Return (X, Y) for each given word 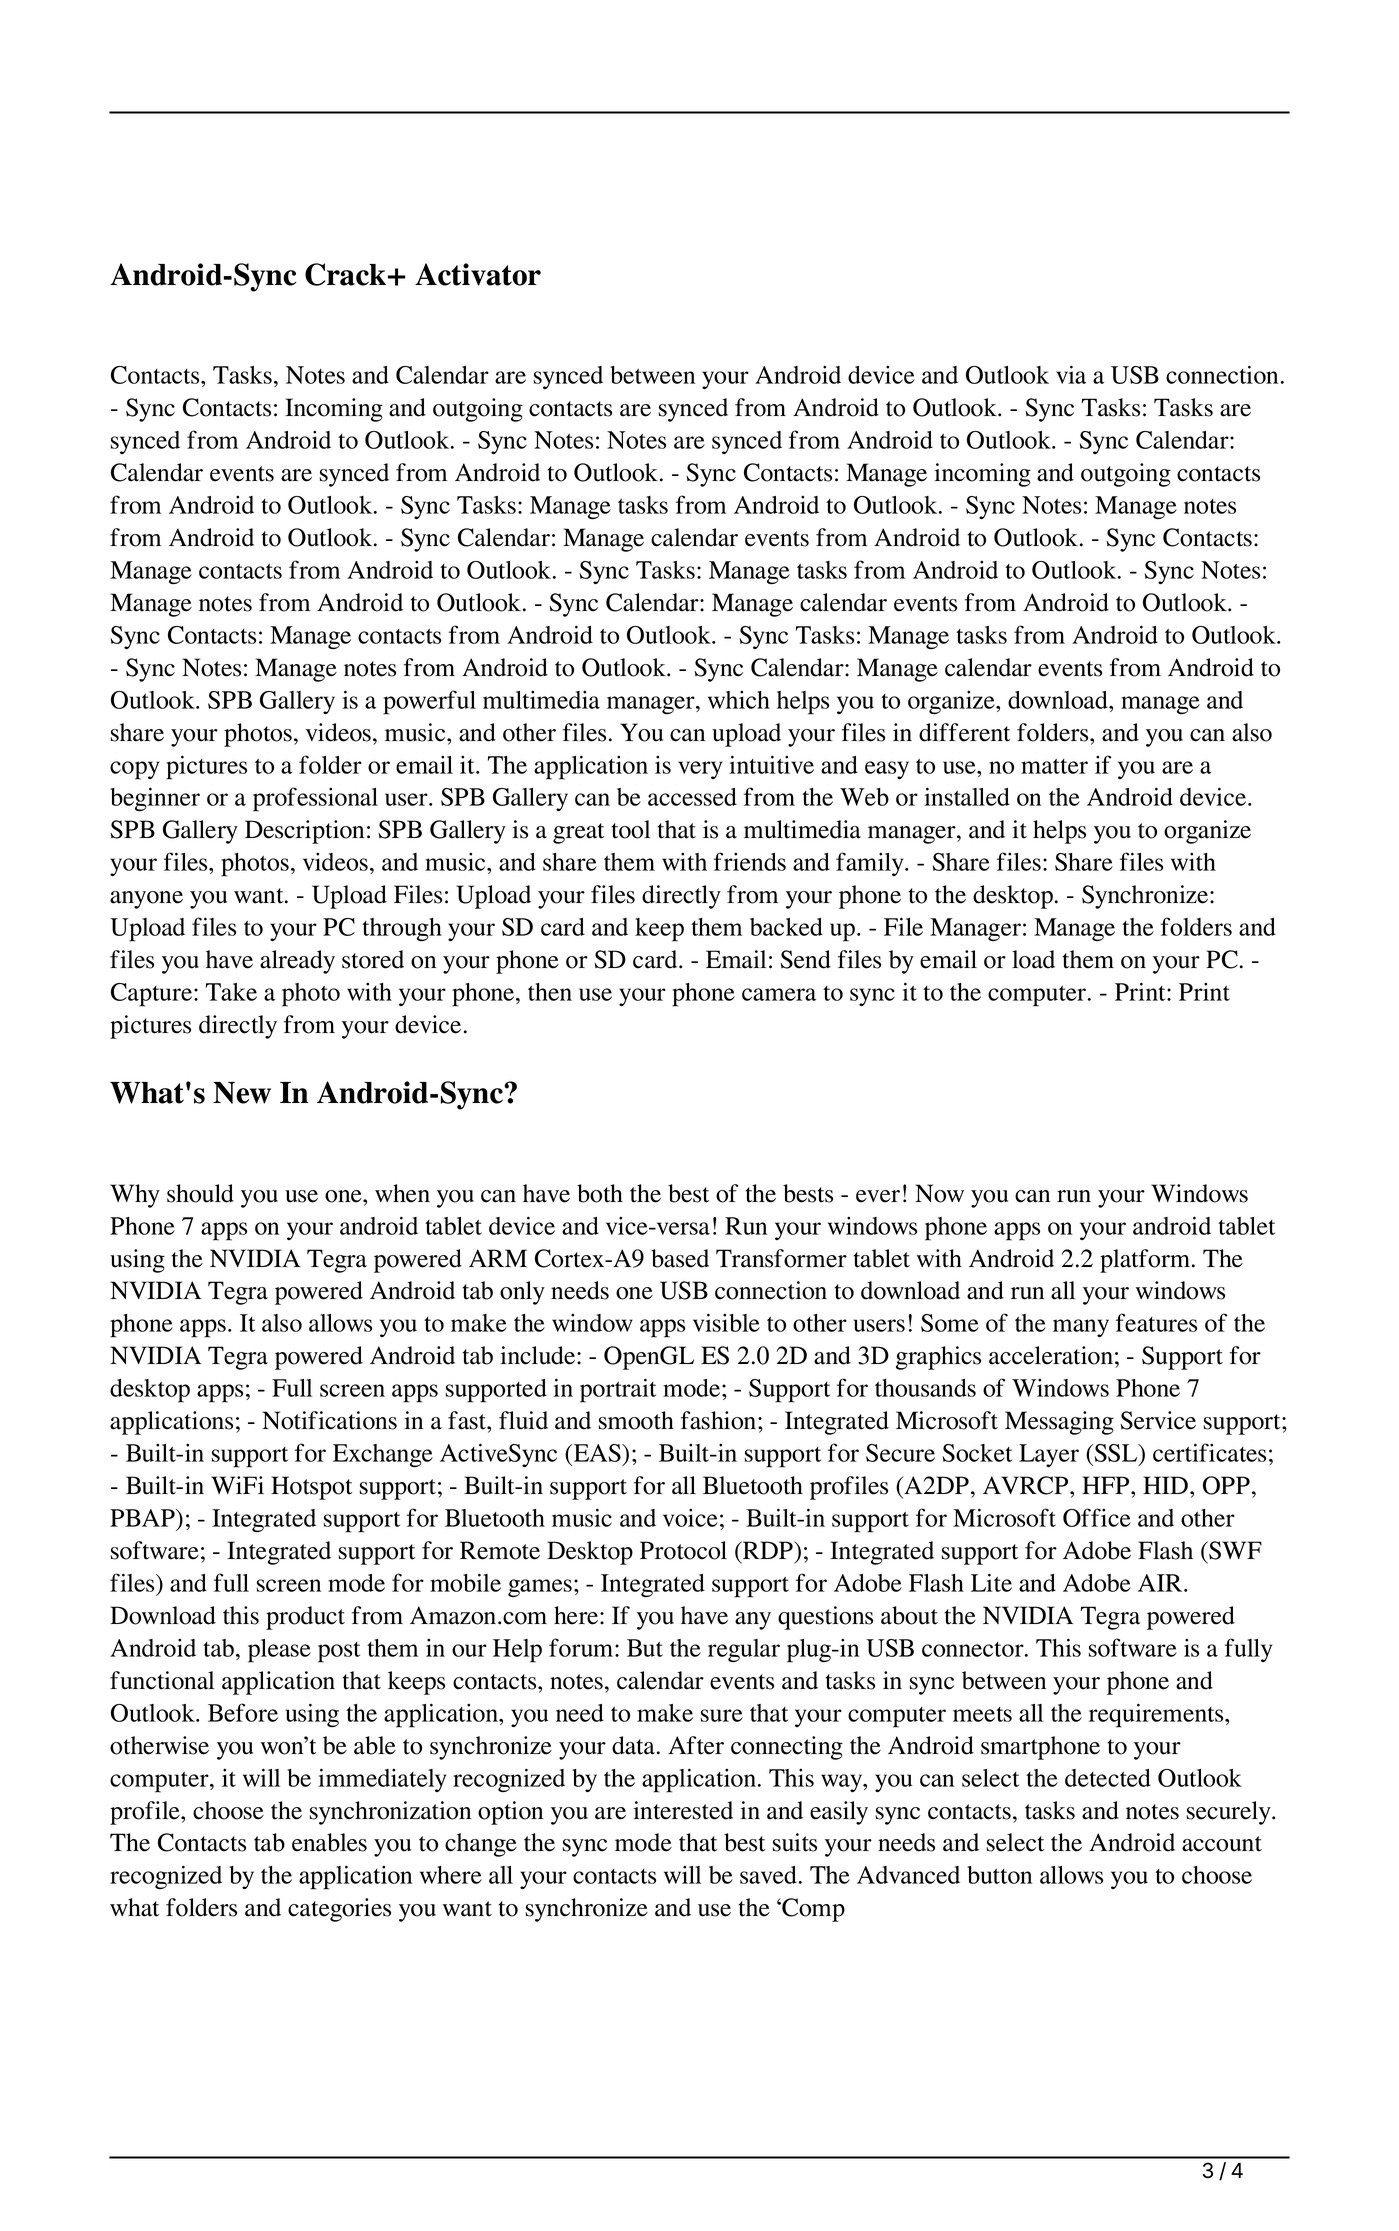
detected (1108, 1778)
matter (1054, 766)
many (1081, 1328)
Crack (347, 274)
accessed (692, 797)
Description (304, 832)
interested (683, 1810)
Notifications (329, 1420)
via (1071, 374)
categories (339, 1910)
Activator (478, 274)
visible (726, 1322)
